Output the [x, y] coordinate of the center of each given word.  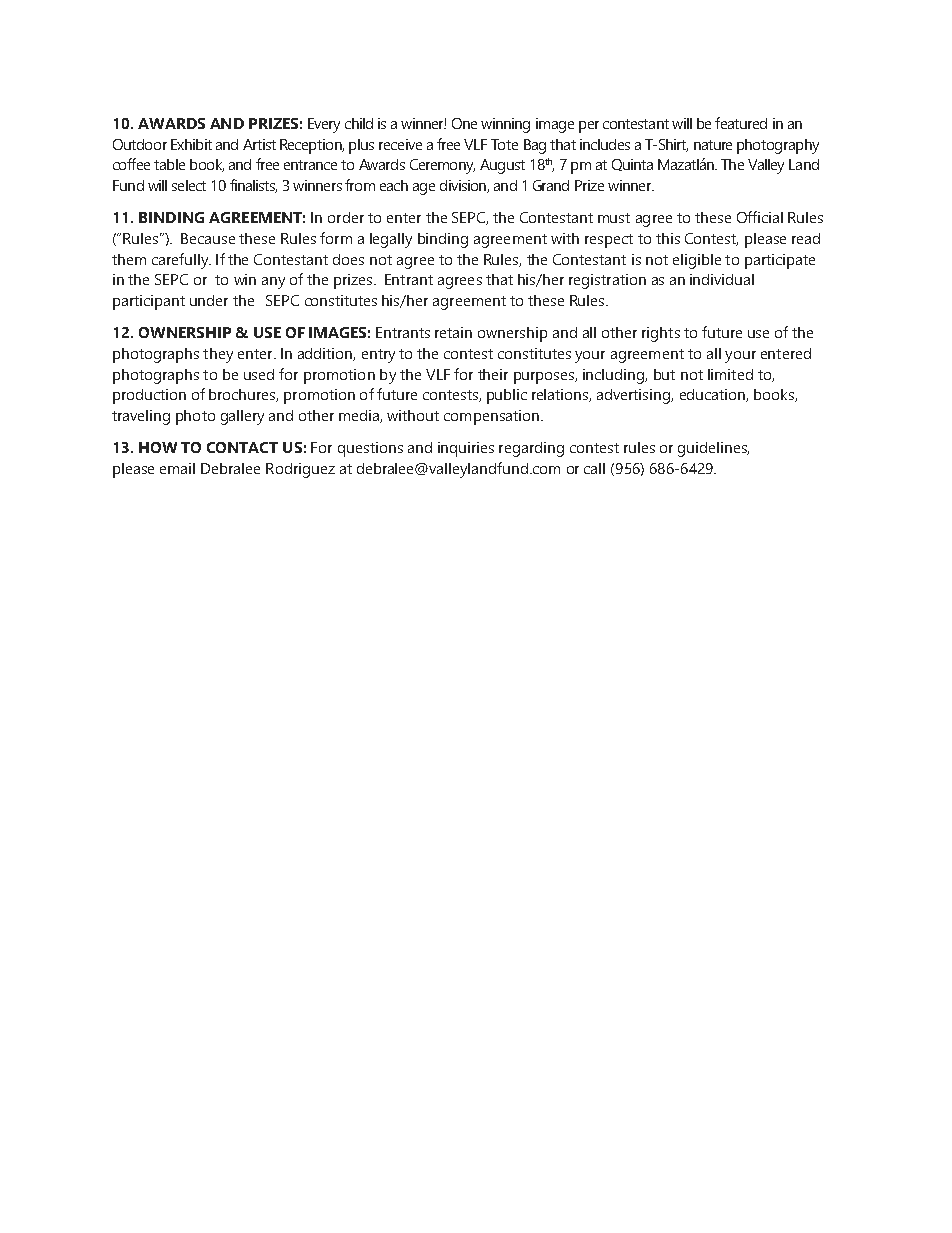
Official [760, 217]
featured [741, 123]
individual [722, 279]
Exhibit [191, 144]
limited [730, 374]
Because [208, 238]
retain [453, 332]
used [259, 374]
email [177, 468]
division [464, 186]
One [464, 123]
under [209, 300]
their [493, 374]
